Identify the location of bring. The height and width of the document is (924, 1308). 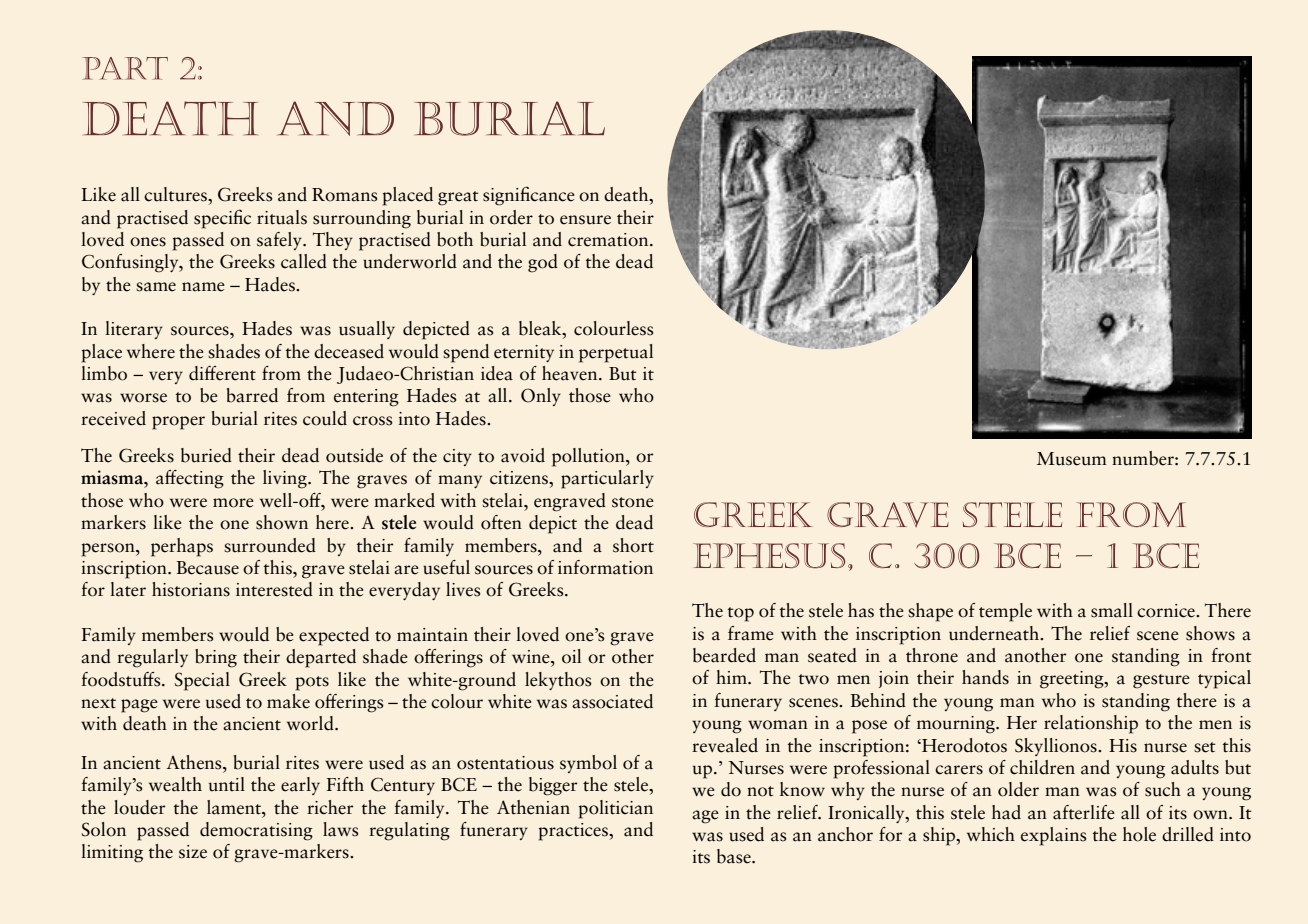
(216, 658).
